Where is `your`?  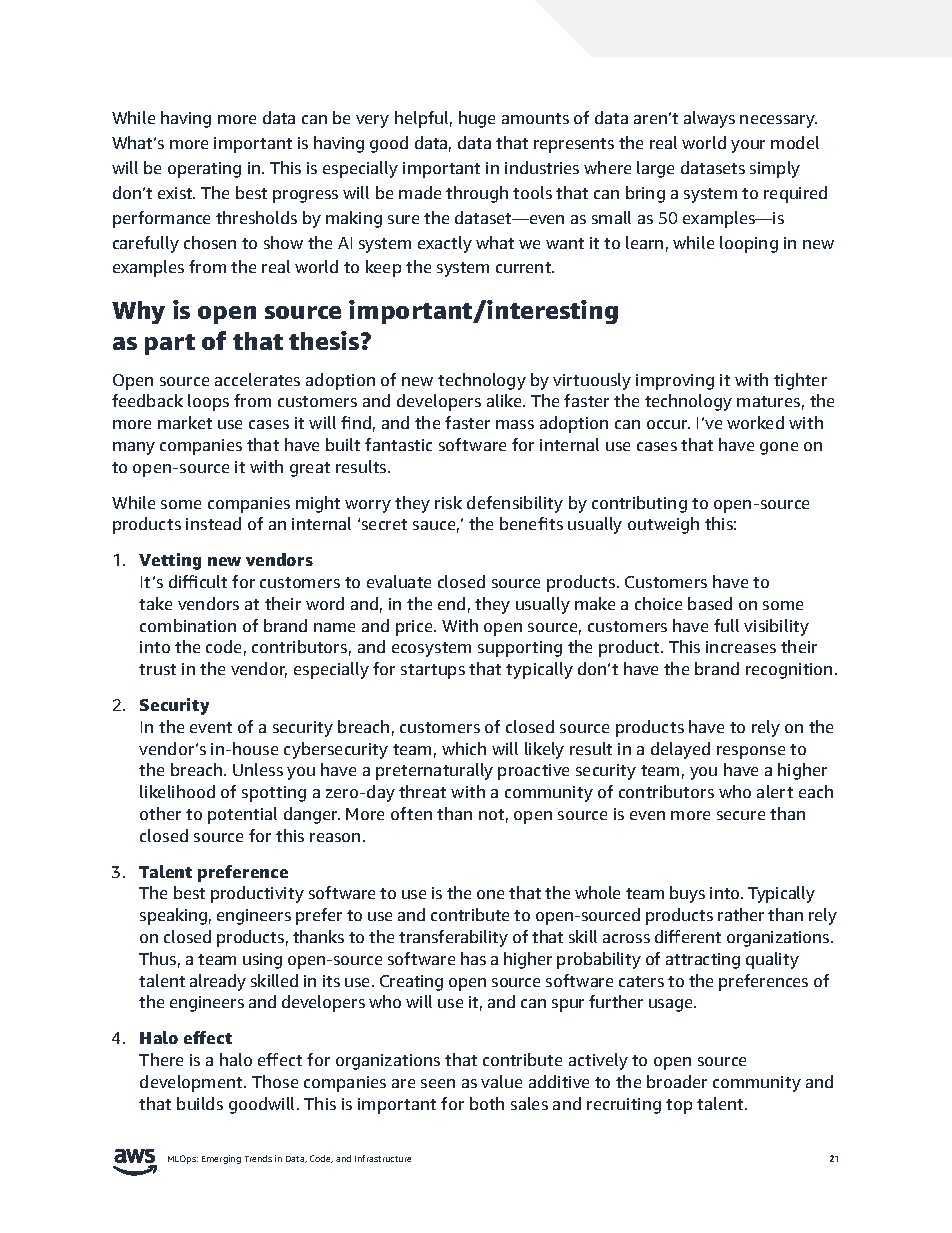
your is located at coordinates (748, 146).
